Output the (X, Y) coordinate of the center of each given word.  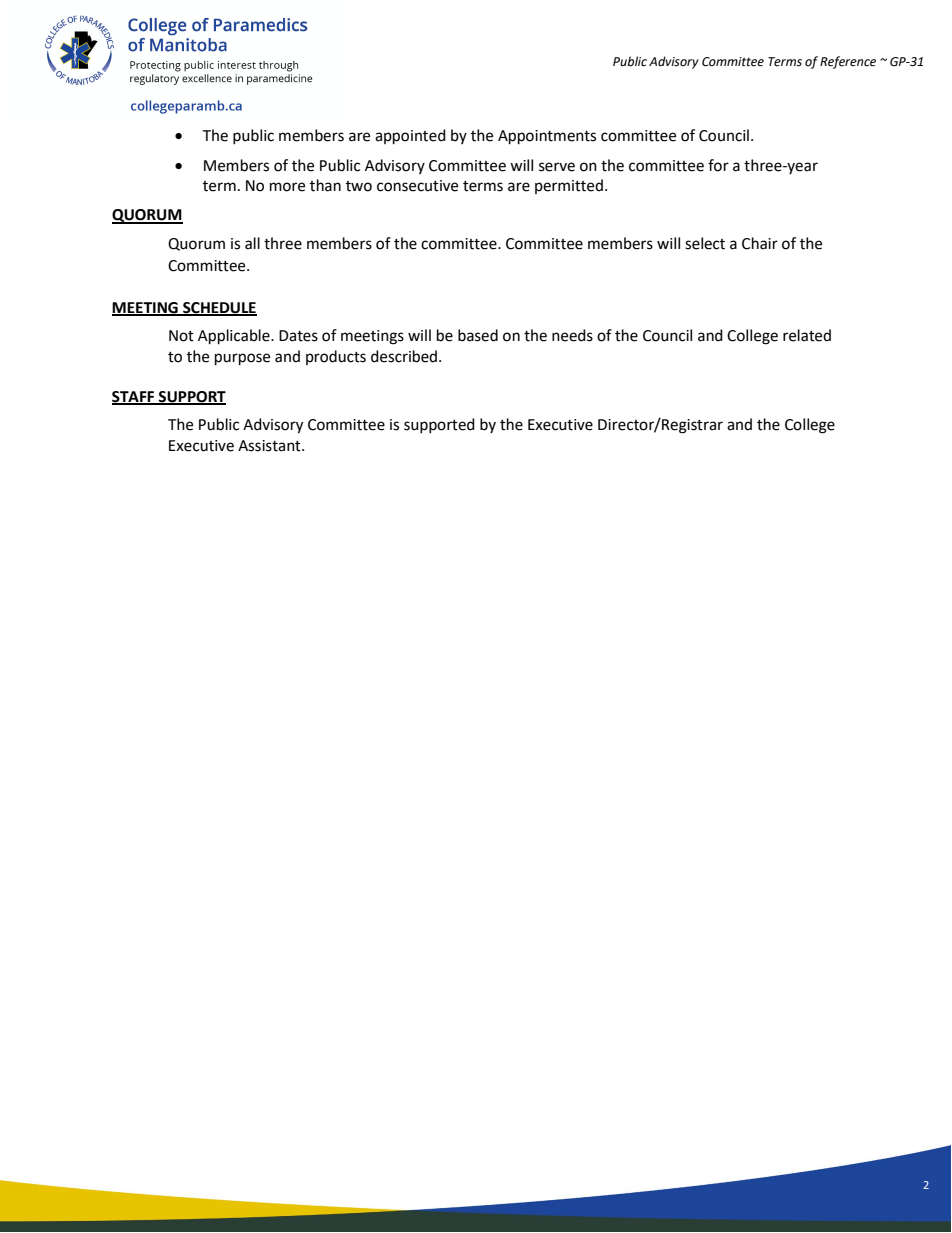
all (252, 243)
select (705, 243)
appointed (410, 137)
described (405, 356)
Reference (848, 62)
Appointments (547, 137)
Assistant (270, 446)
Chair (760, 243)
